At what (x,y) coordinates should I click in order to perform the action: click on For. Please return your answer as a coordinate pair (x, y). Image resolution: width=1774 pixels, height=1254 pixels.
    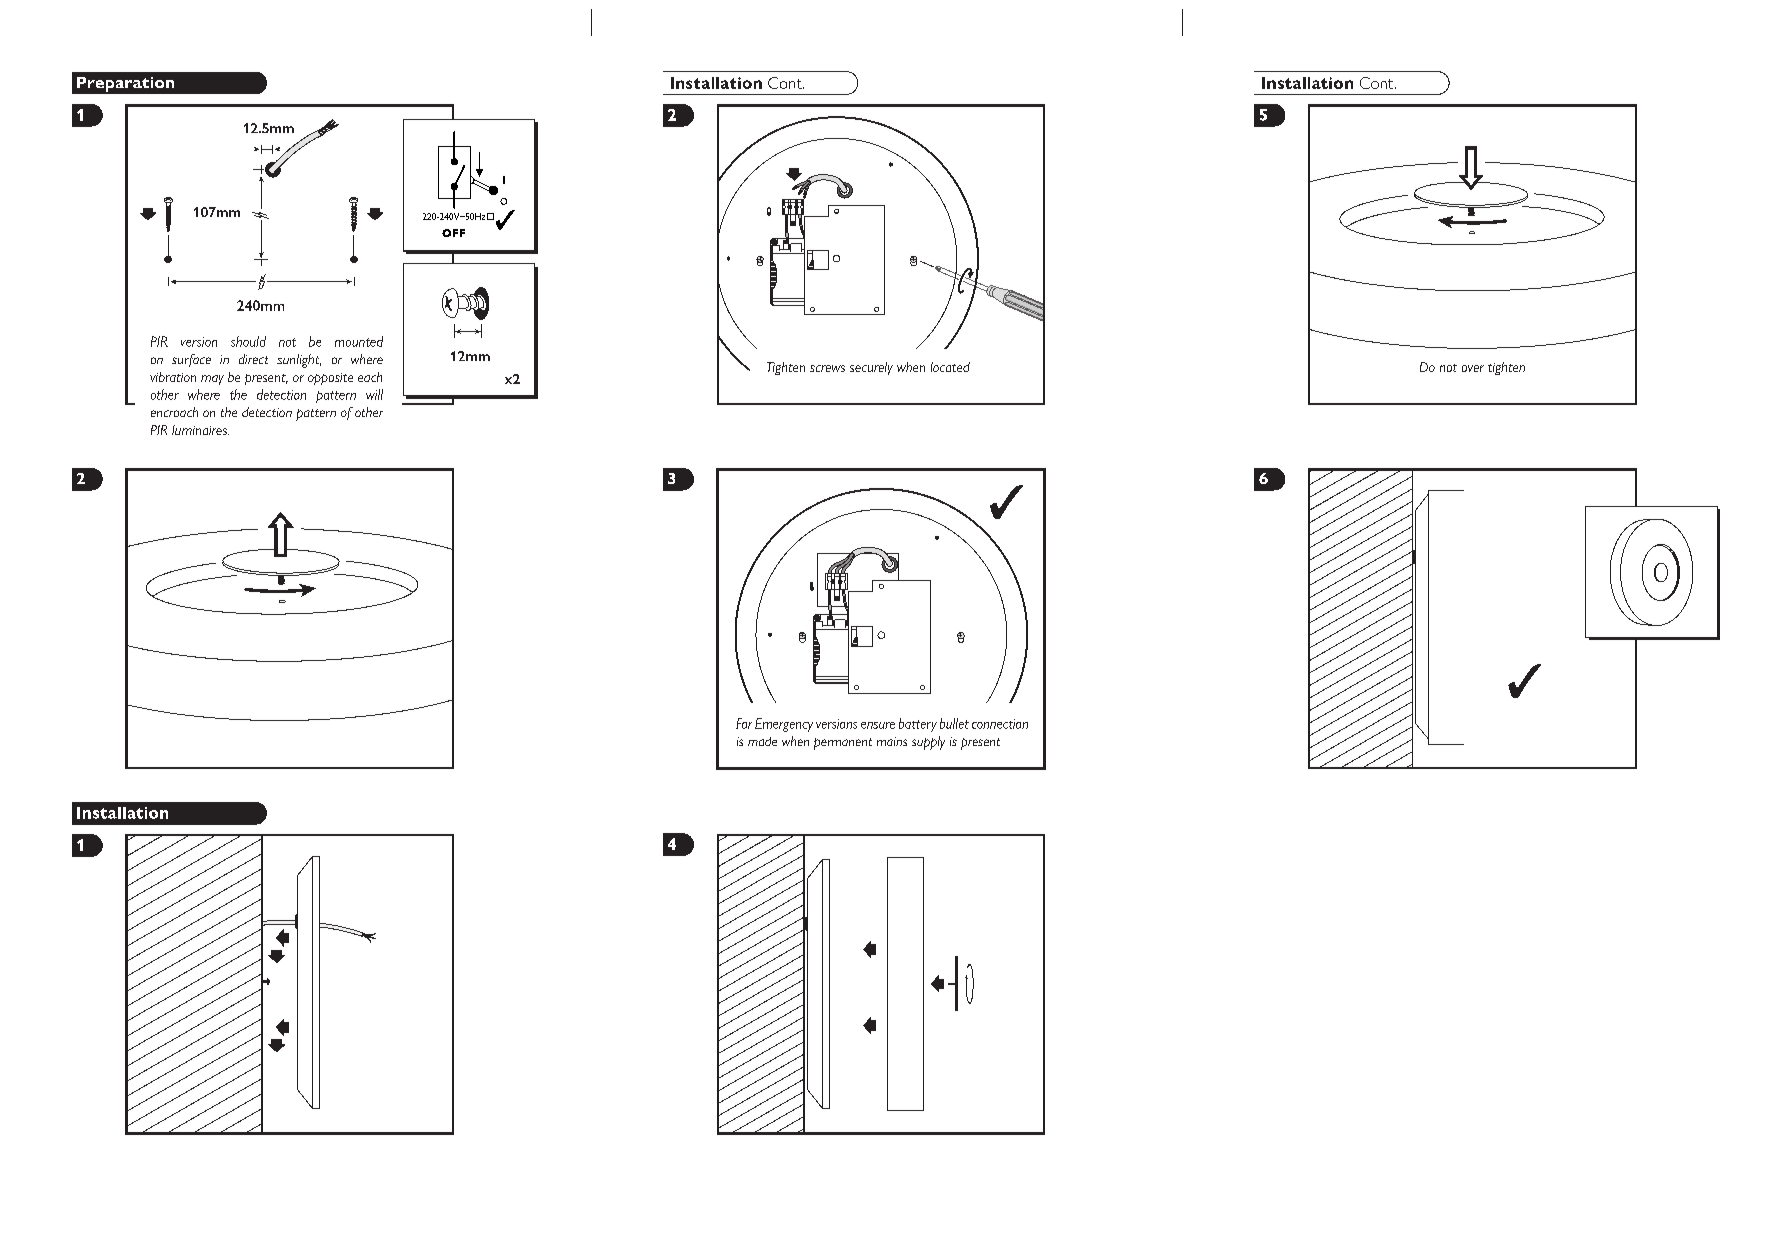
    Looking at the image, I should click on (744, 723).
